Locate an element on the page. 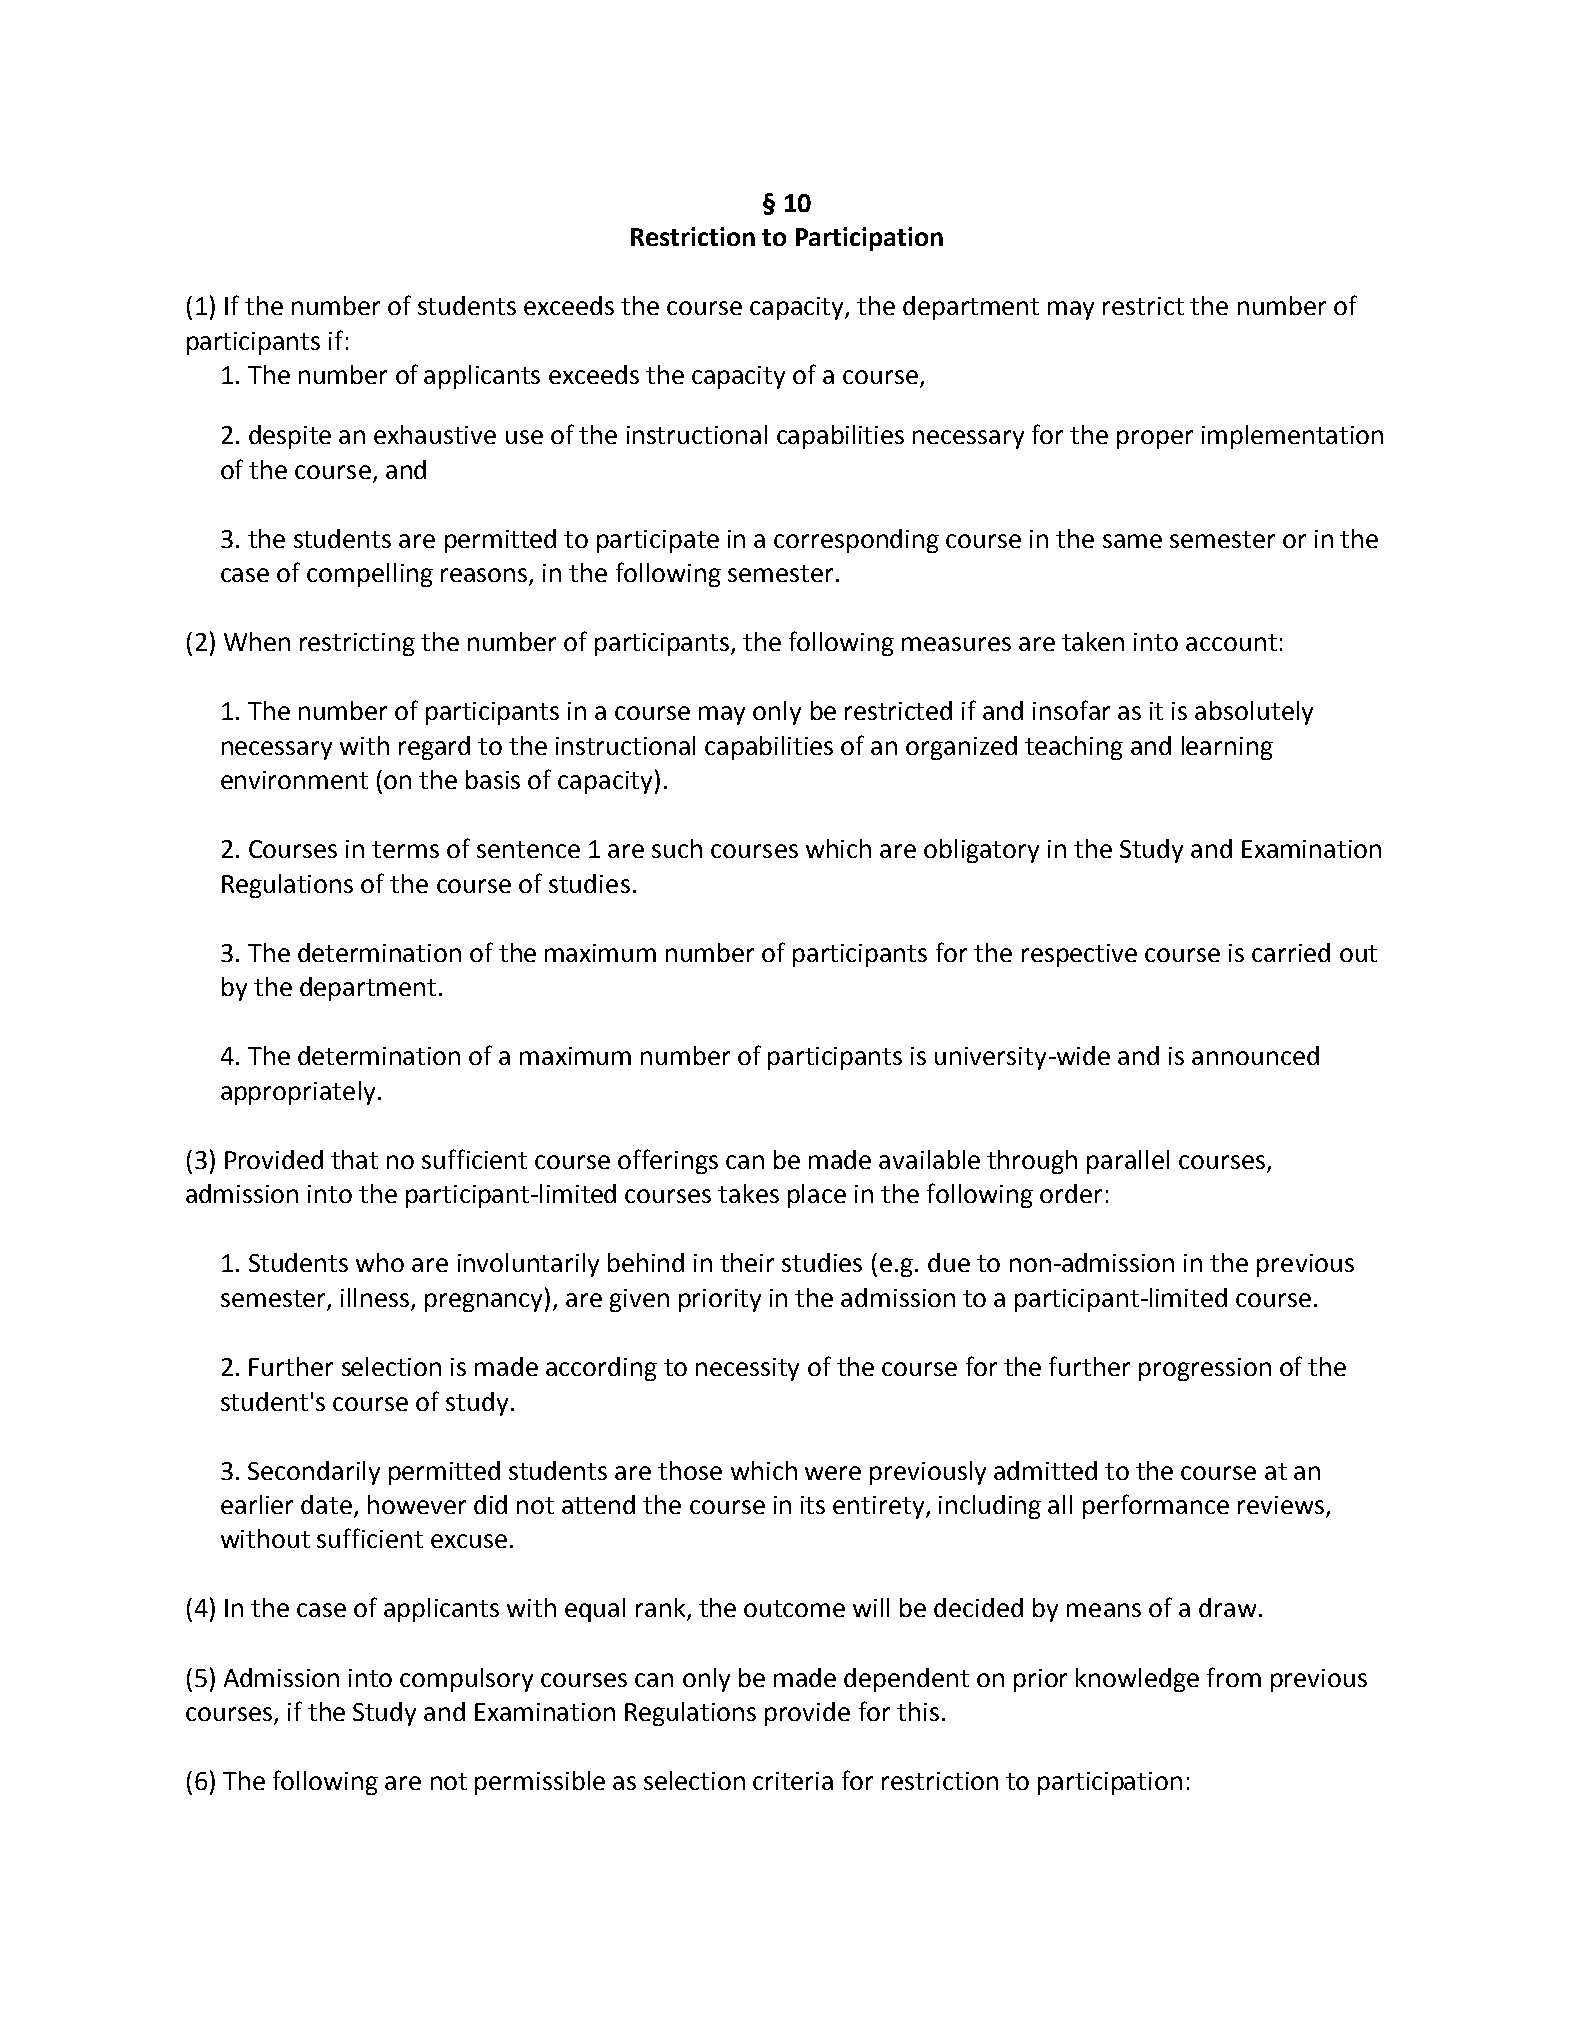 Image resolution: width=1573 pixels, height=2035 pixels. proper is located at coordinates (1155, 439).
